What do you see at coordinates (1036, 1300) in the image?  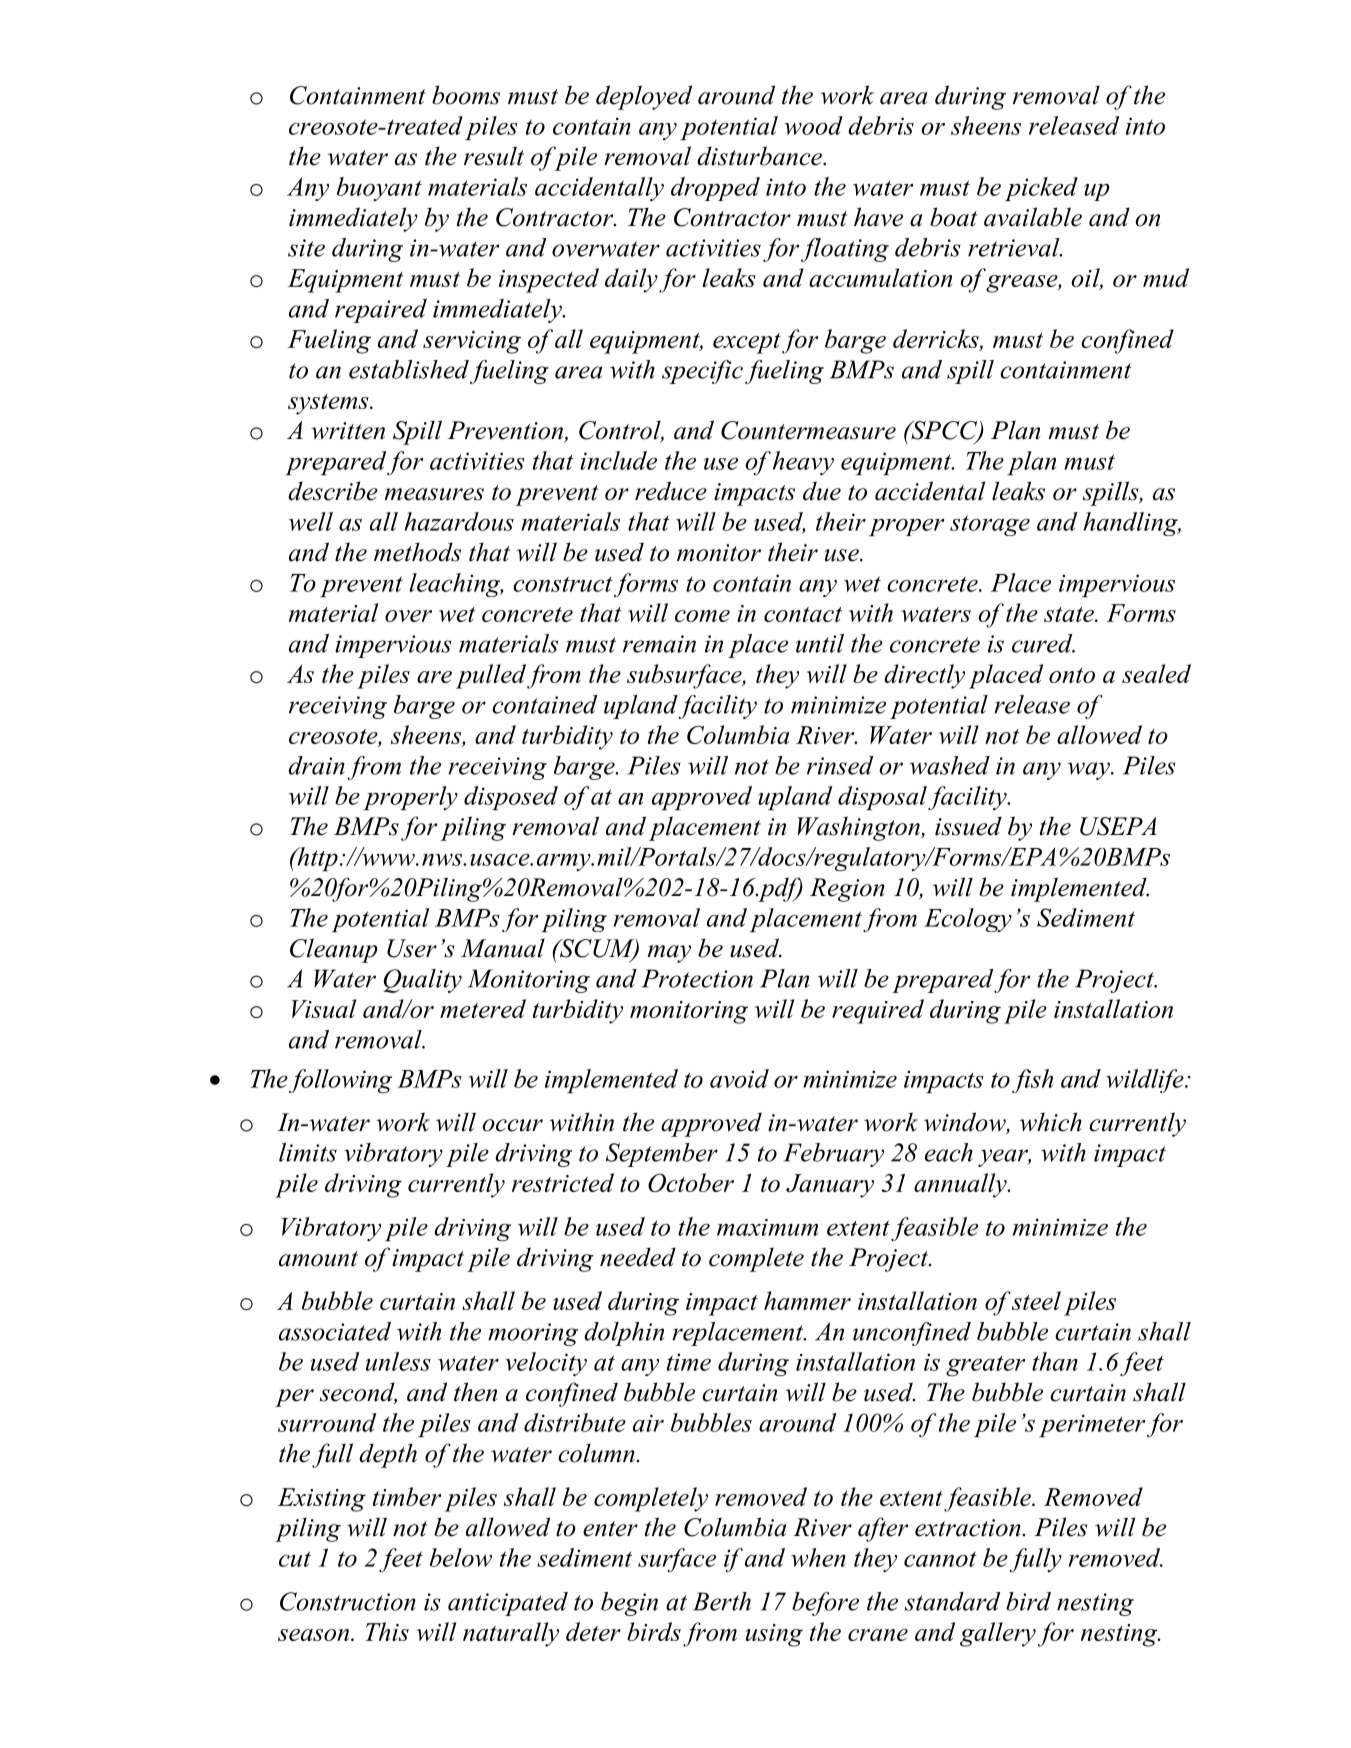 I see `steel` at bounding box center [1036, 1300].
